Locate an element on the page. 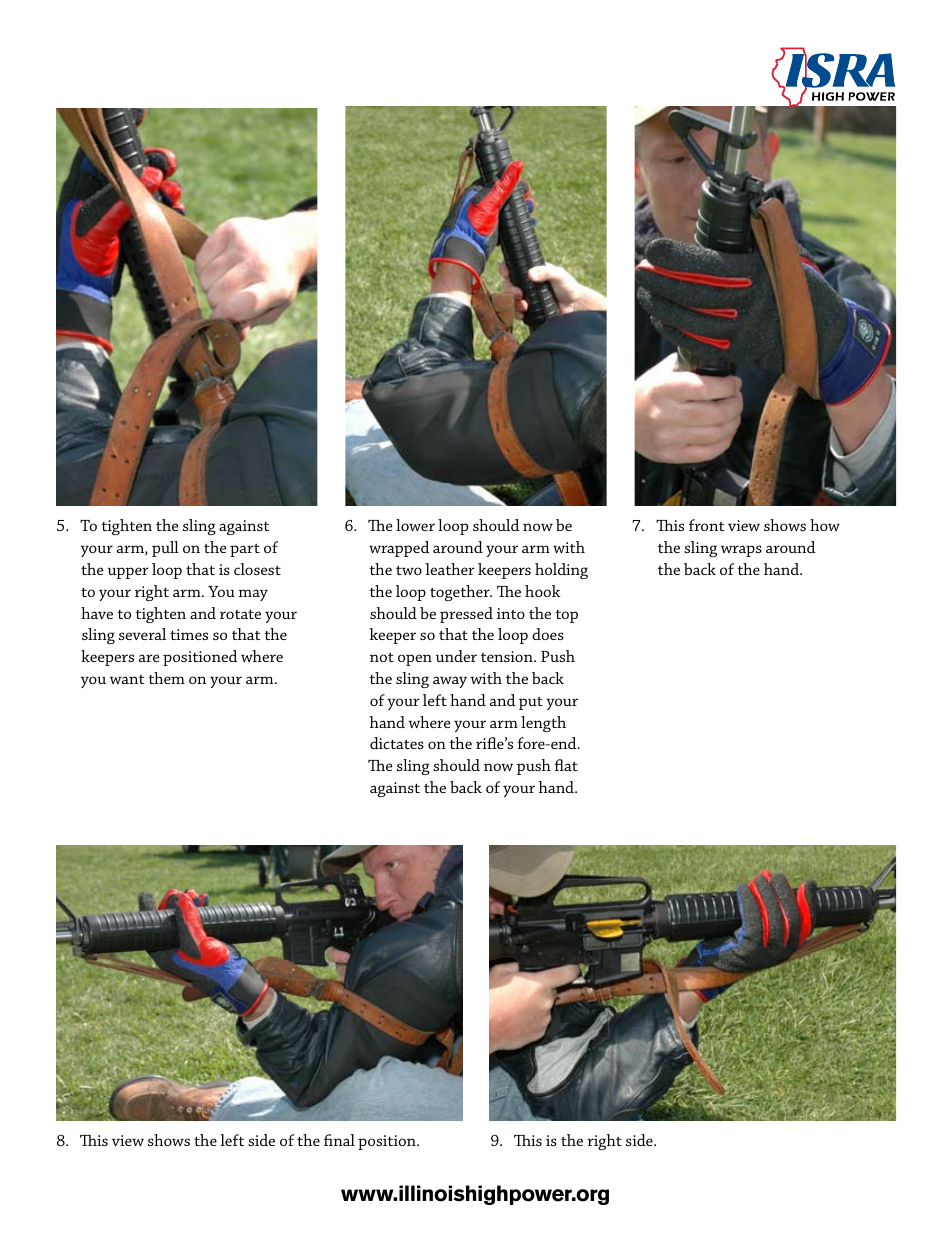 The height and width of the page is (1233, 952). length is located at coordinates (543, 724).
